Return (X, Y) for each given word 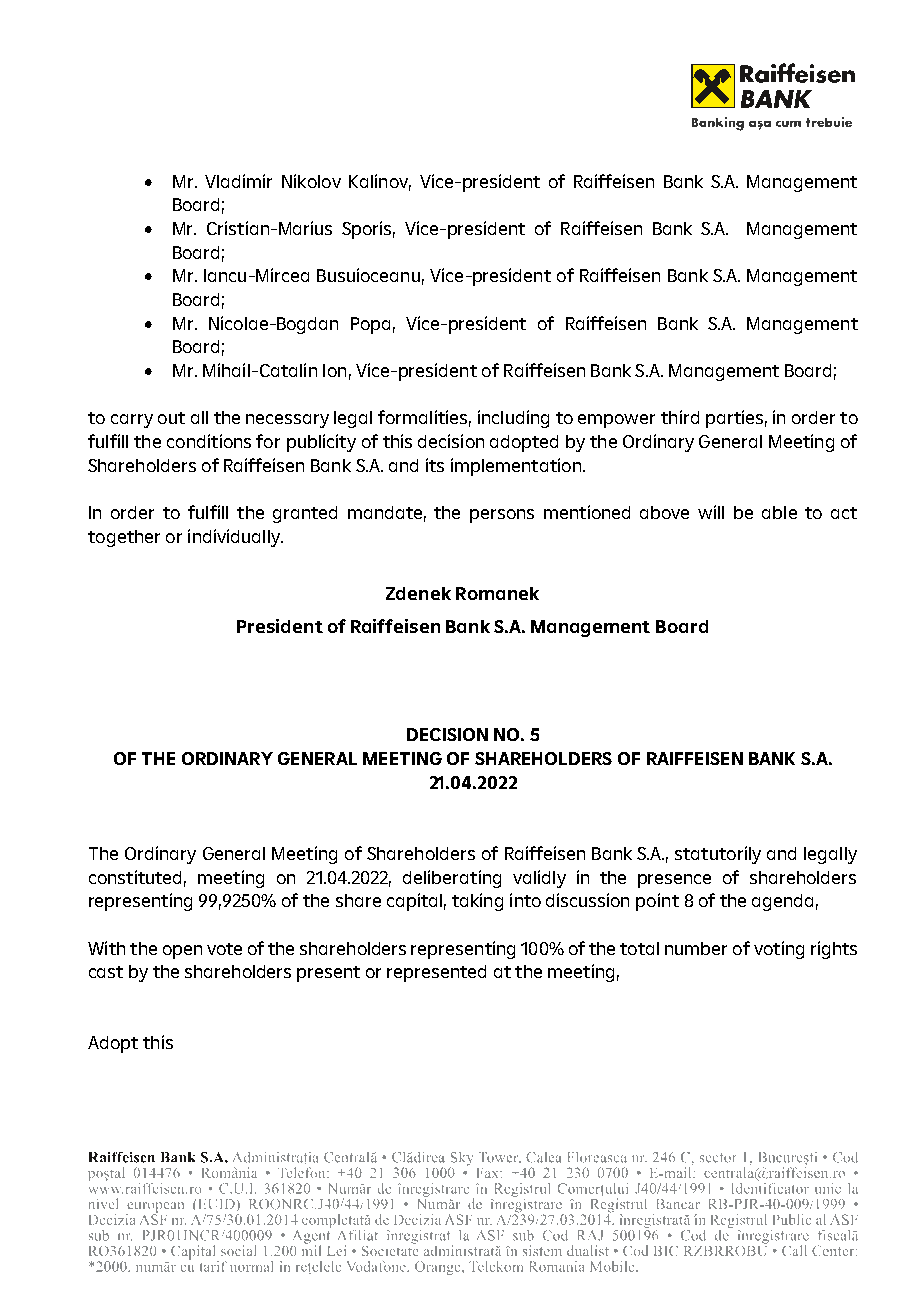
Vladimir (238, 181)
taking (477, 902)
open (182, 952)
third (680, 417)
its (435, 465)
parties (734, 419)
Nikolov (311, 181)
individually (235, 538)
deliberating (452, 879)
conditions (209, 441)
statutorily (718, 855)
